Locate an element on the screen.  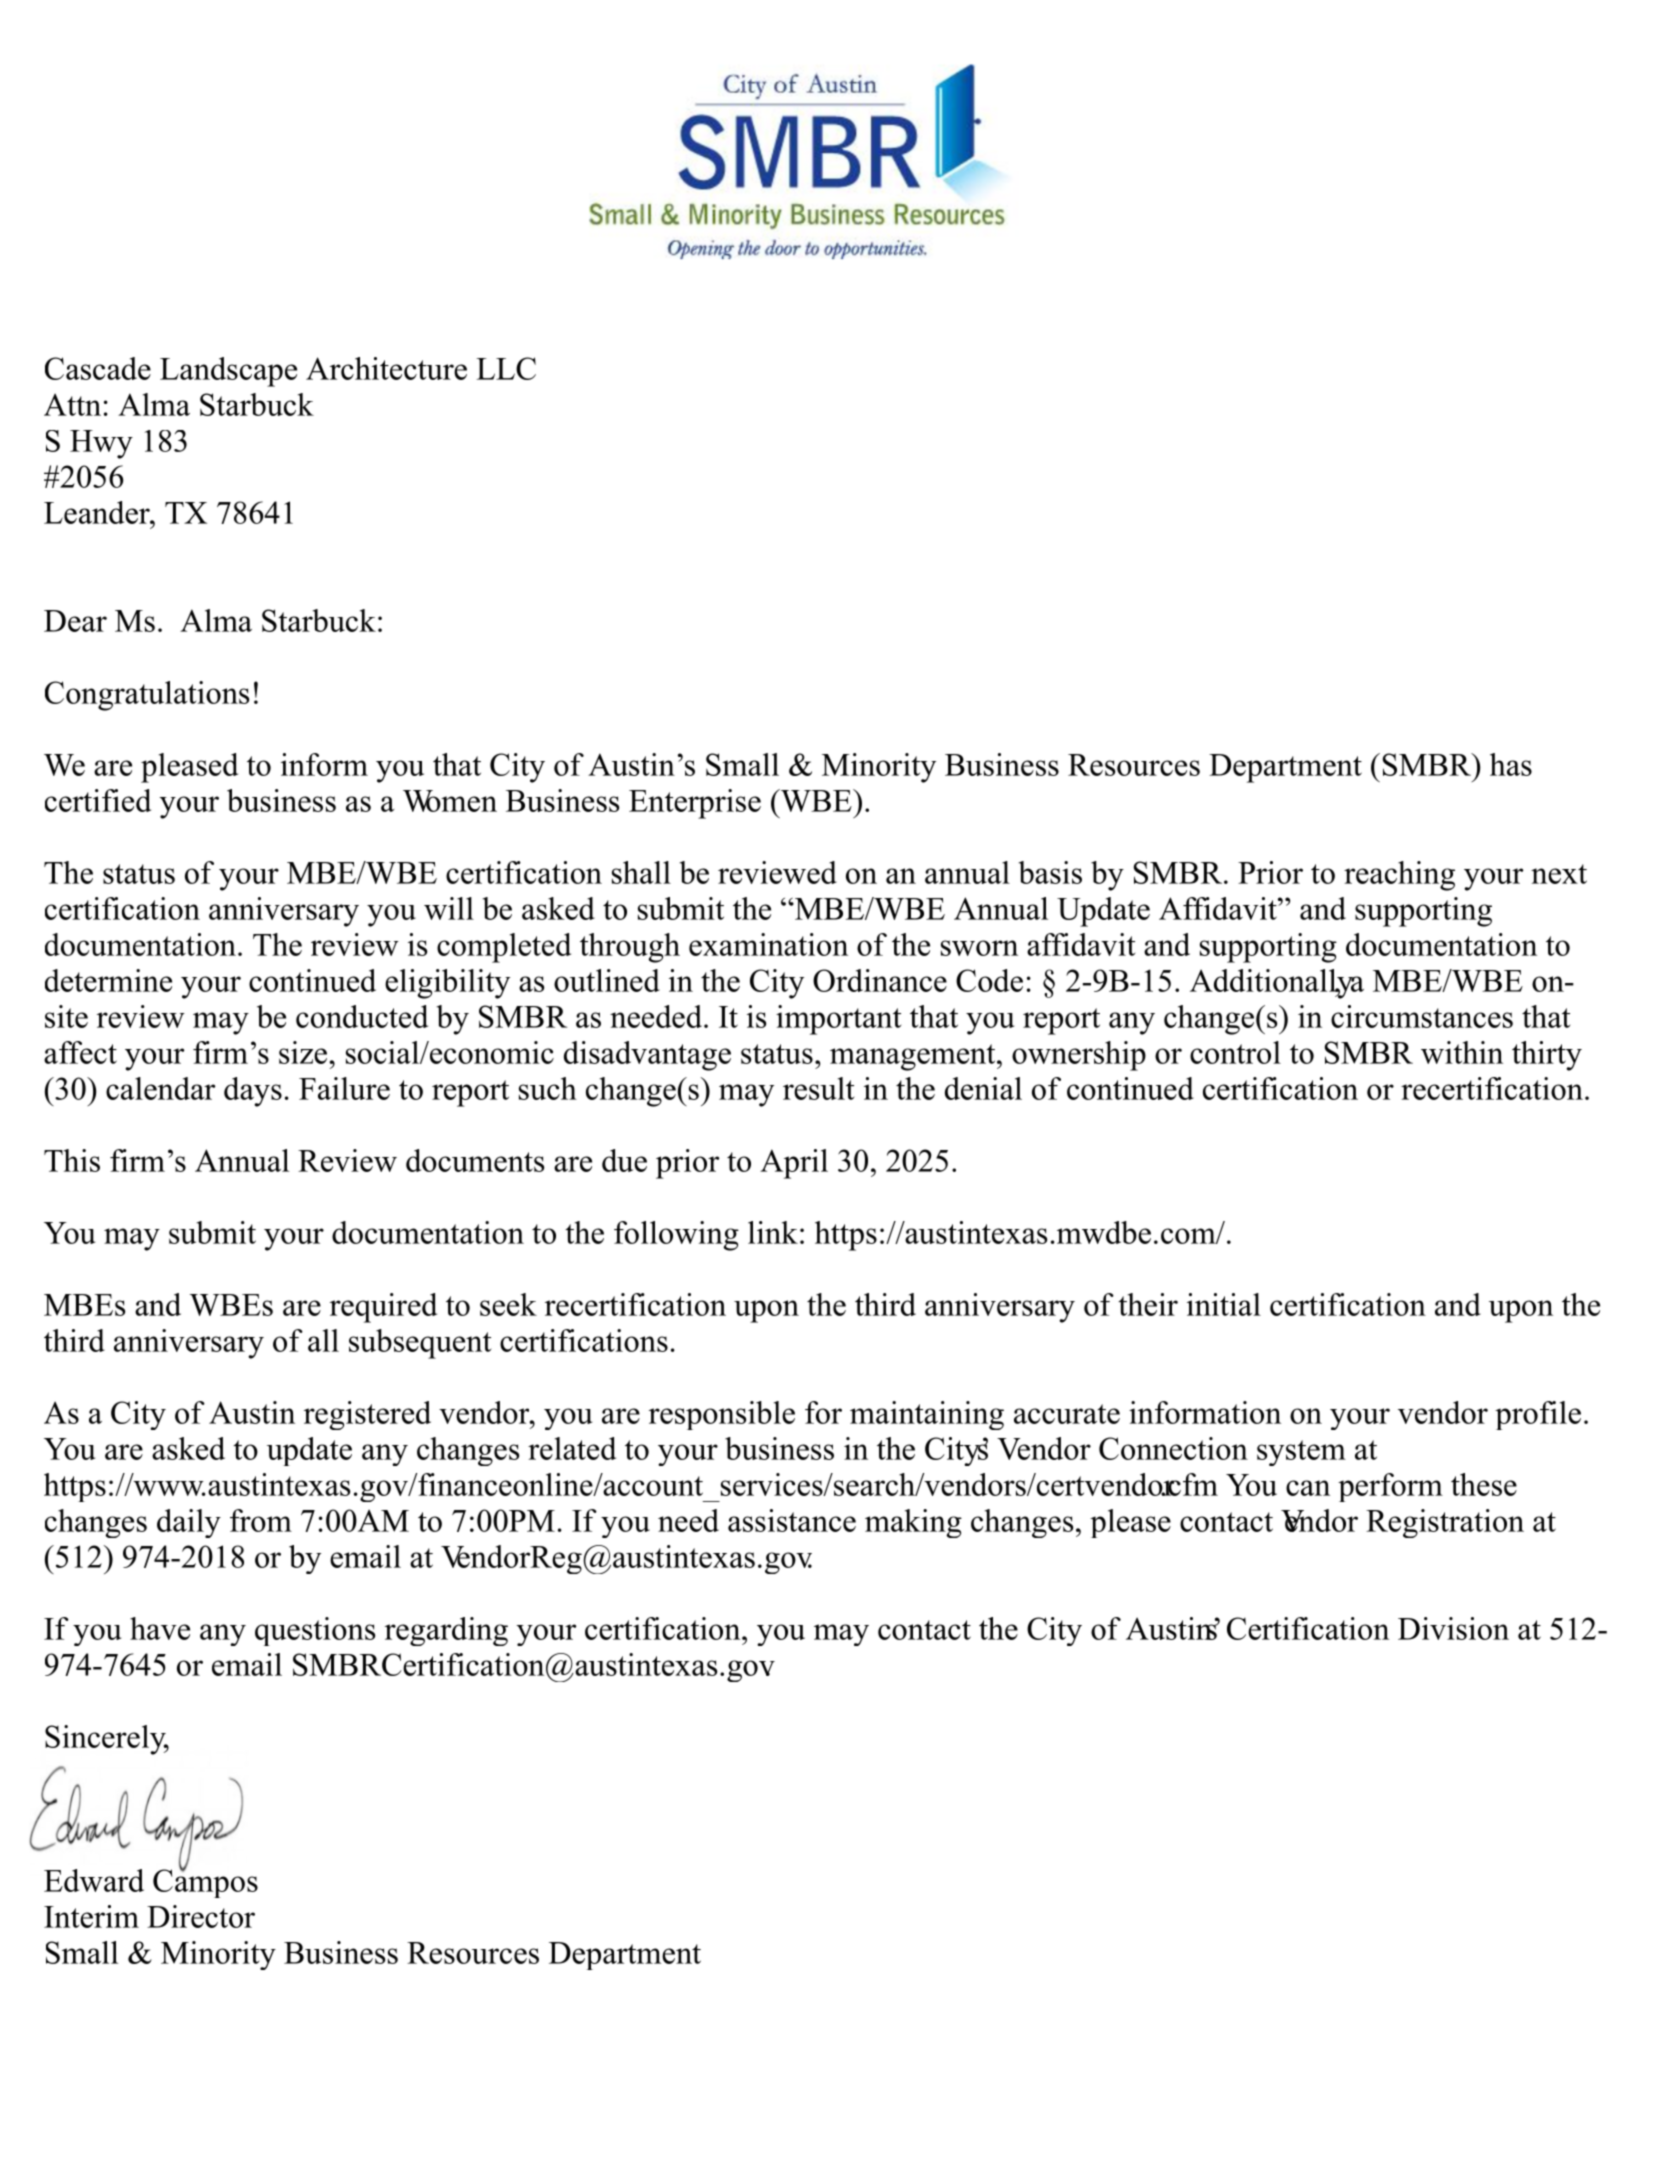
system is located at coordinates (1301, 1453).
